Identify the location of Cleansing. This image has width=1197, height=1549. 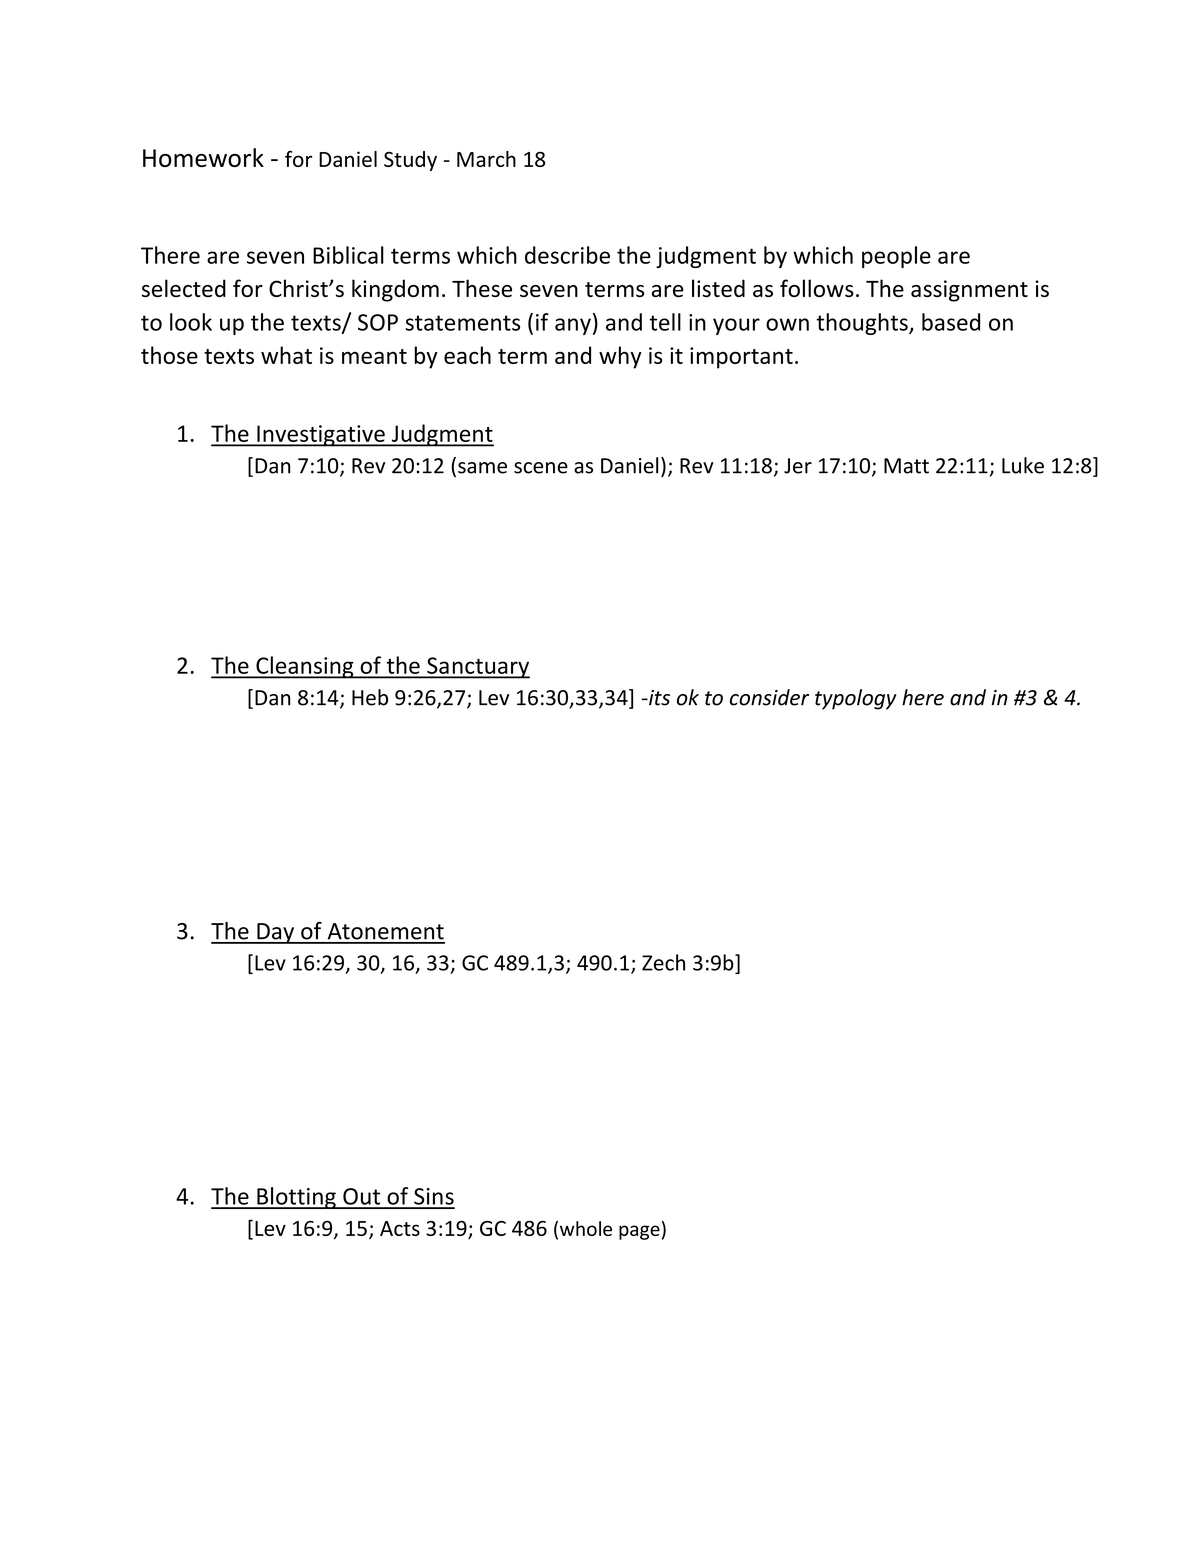
(305, 667).
